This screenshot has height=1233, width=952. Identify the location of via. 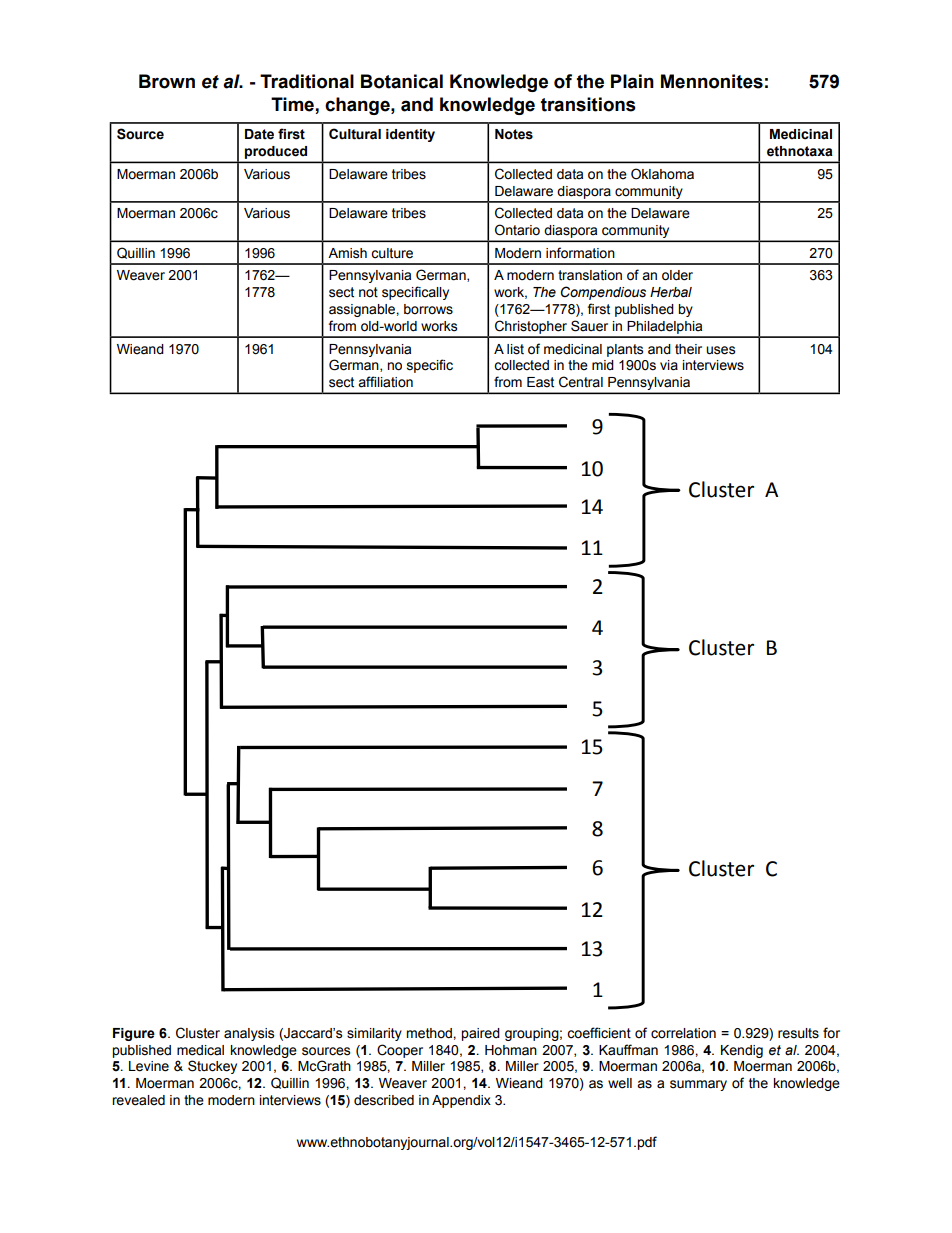
(669, 365).
